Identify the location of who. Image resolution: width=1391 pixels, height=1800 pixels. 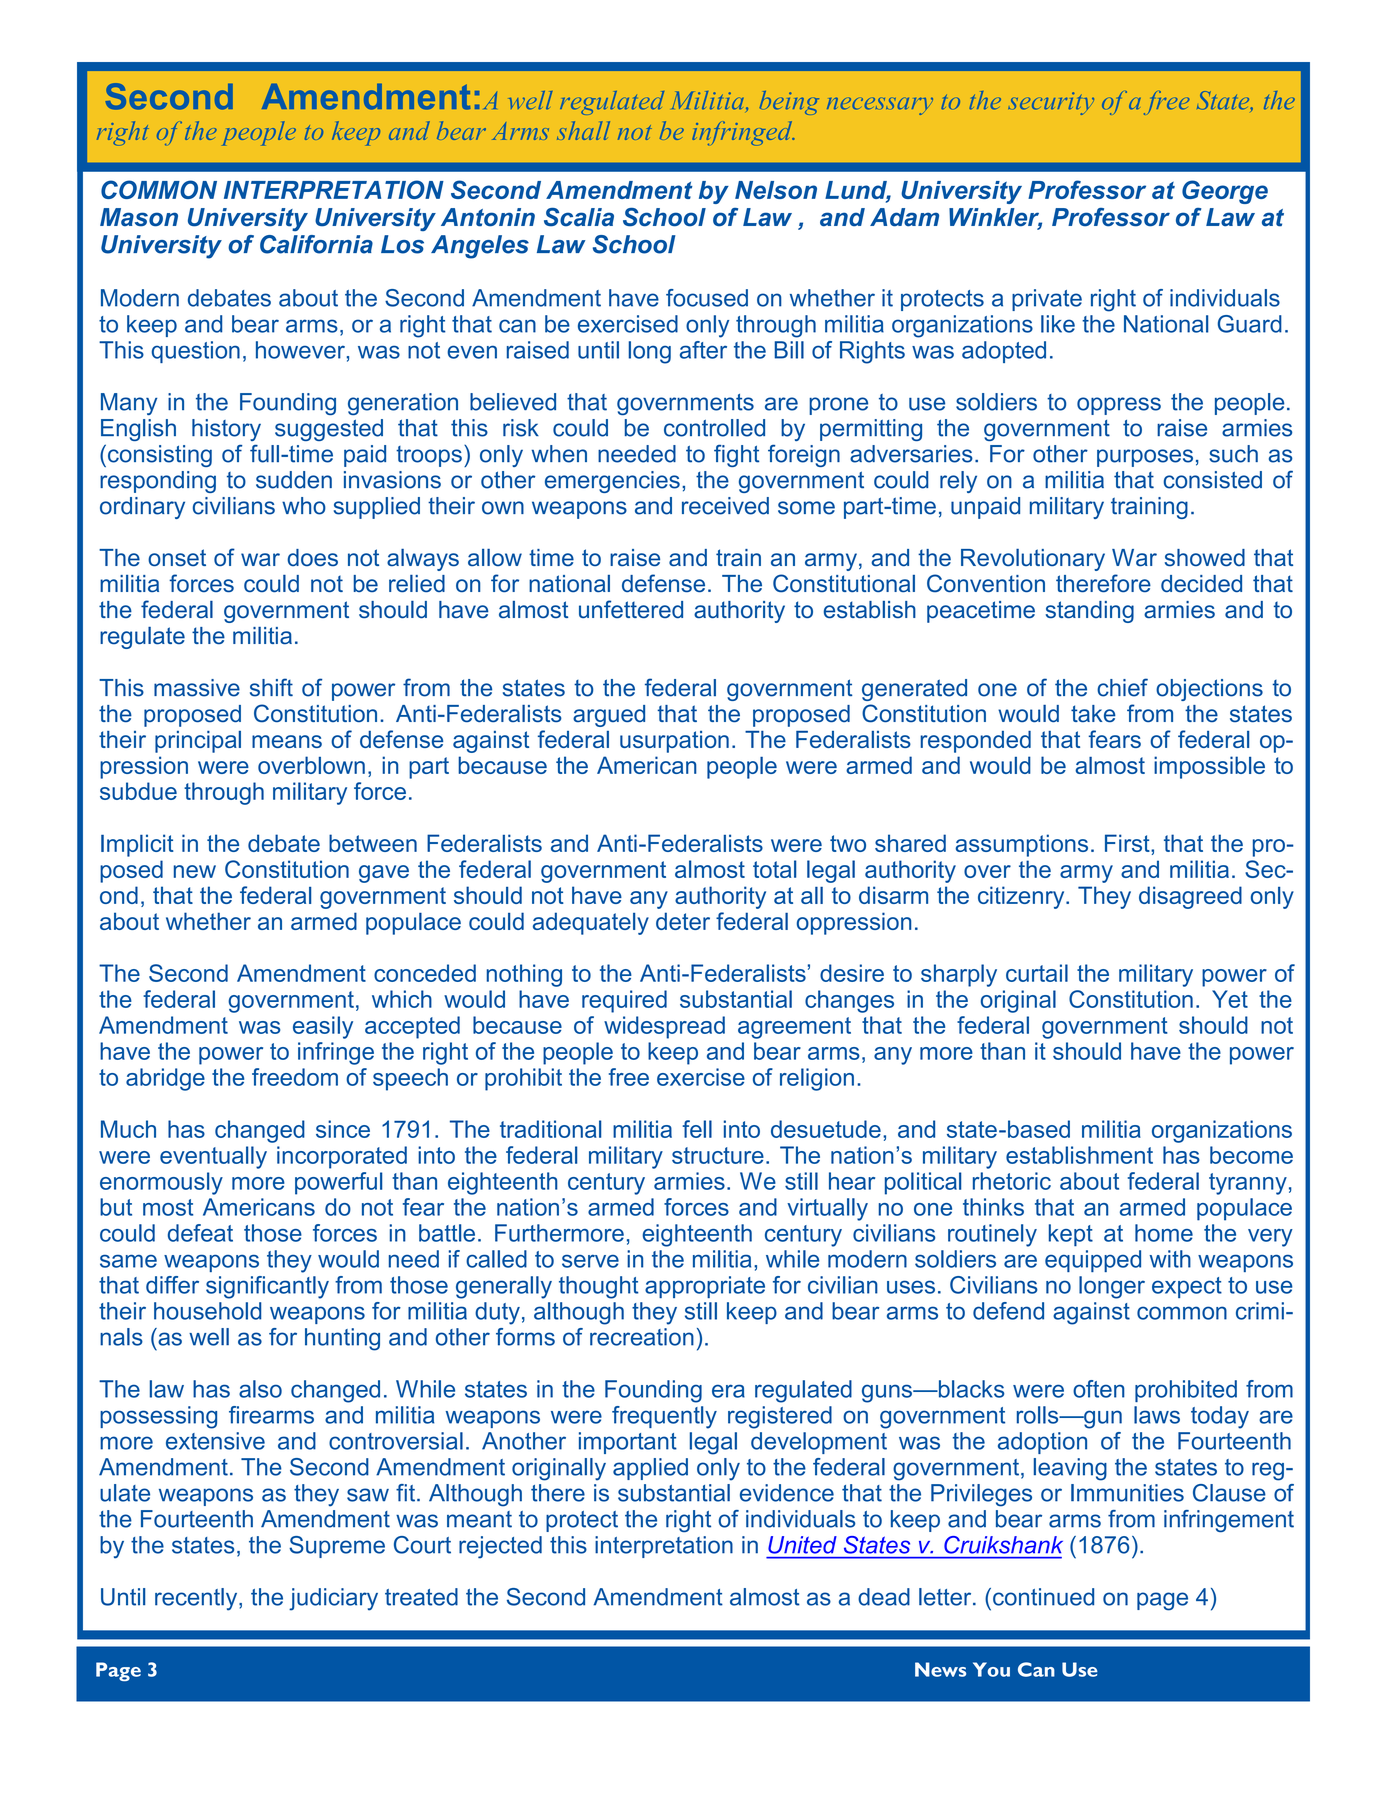
(304, 506).
